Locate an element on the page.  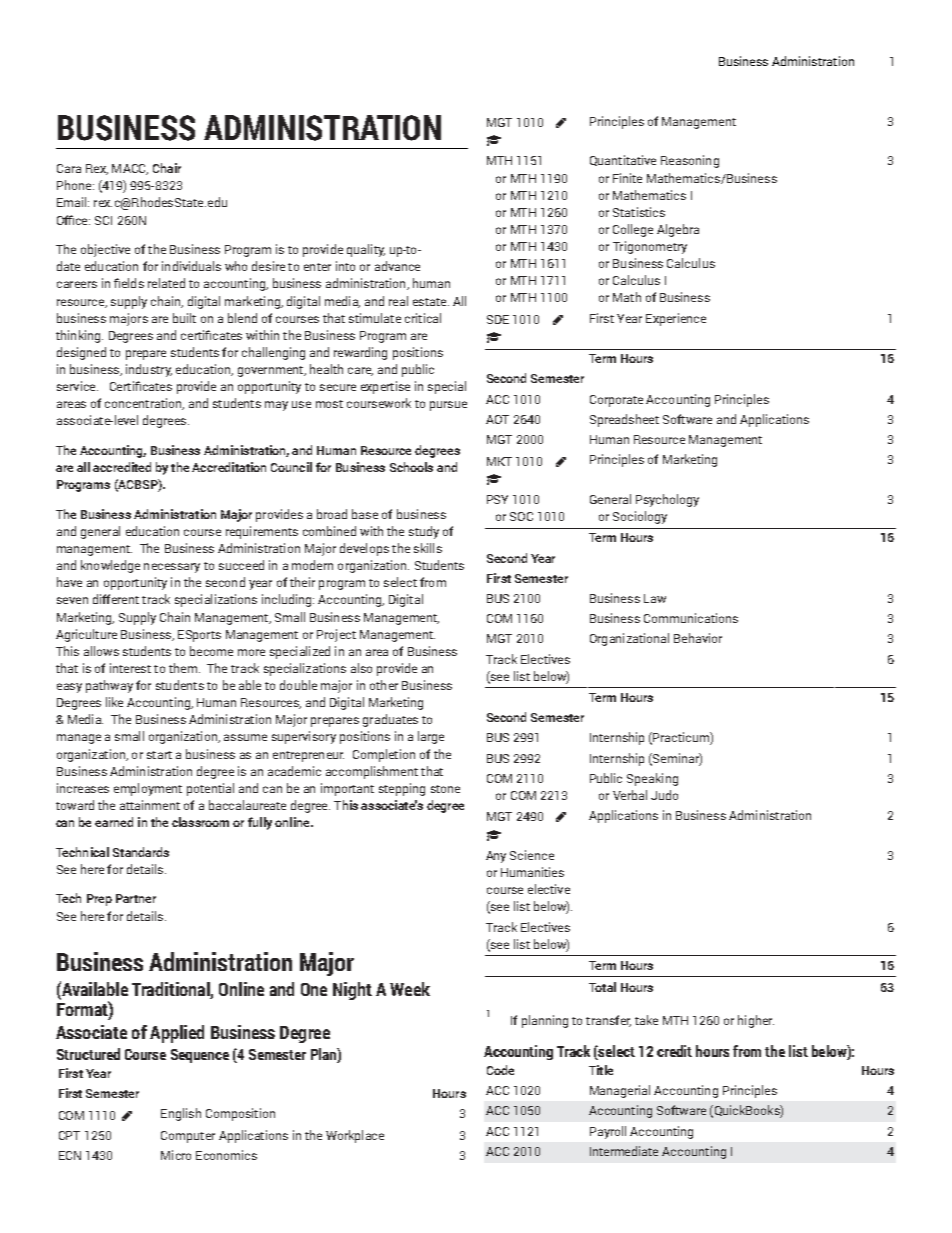
quality is located at coordinates (366, 250).
